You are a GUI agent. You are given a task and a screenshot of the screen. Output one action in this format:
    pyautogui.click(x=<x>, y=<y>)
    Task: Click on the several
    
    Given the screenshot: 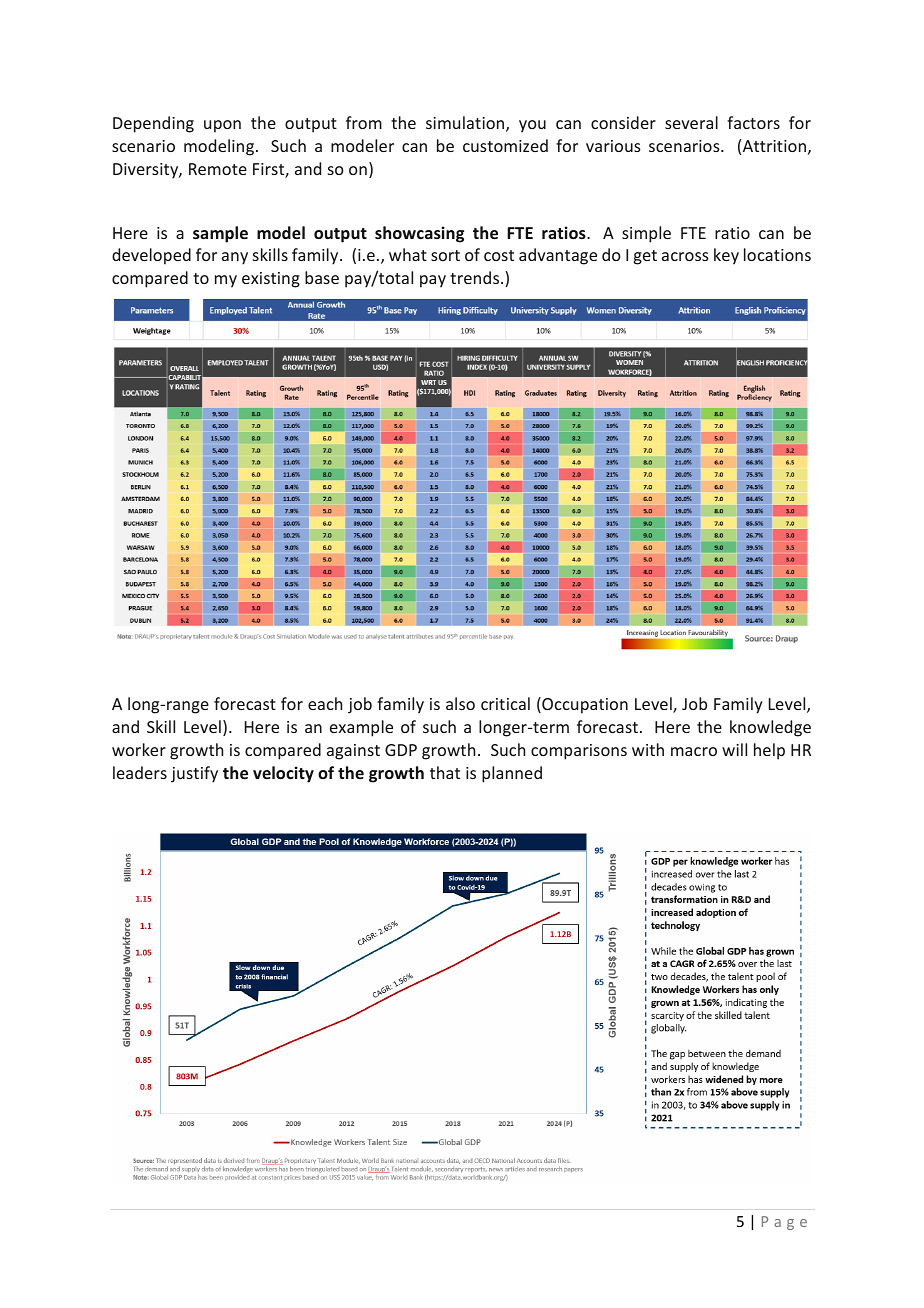 What is the action you would take?
    pyautogui.click(x=691, y=122)
